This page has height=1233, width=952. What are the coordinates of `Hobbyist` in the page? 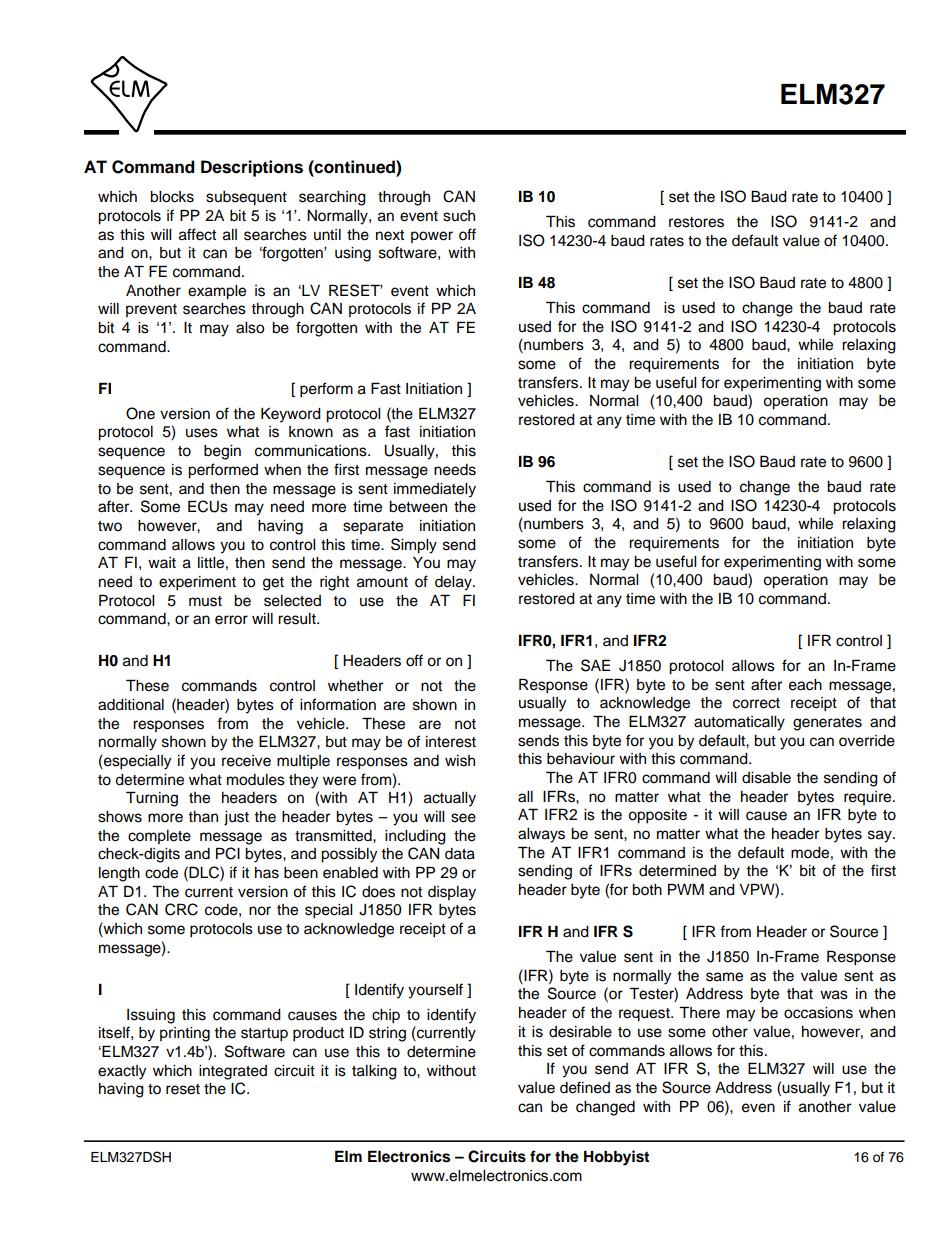 It's located at (616, 1158).
